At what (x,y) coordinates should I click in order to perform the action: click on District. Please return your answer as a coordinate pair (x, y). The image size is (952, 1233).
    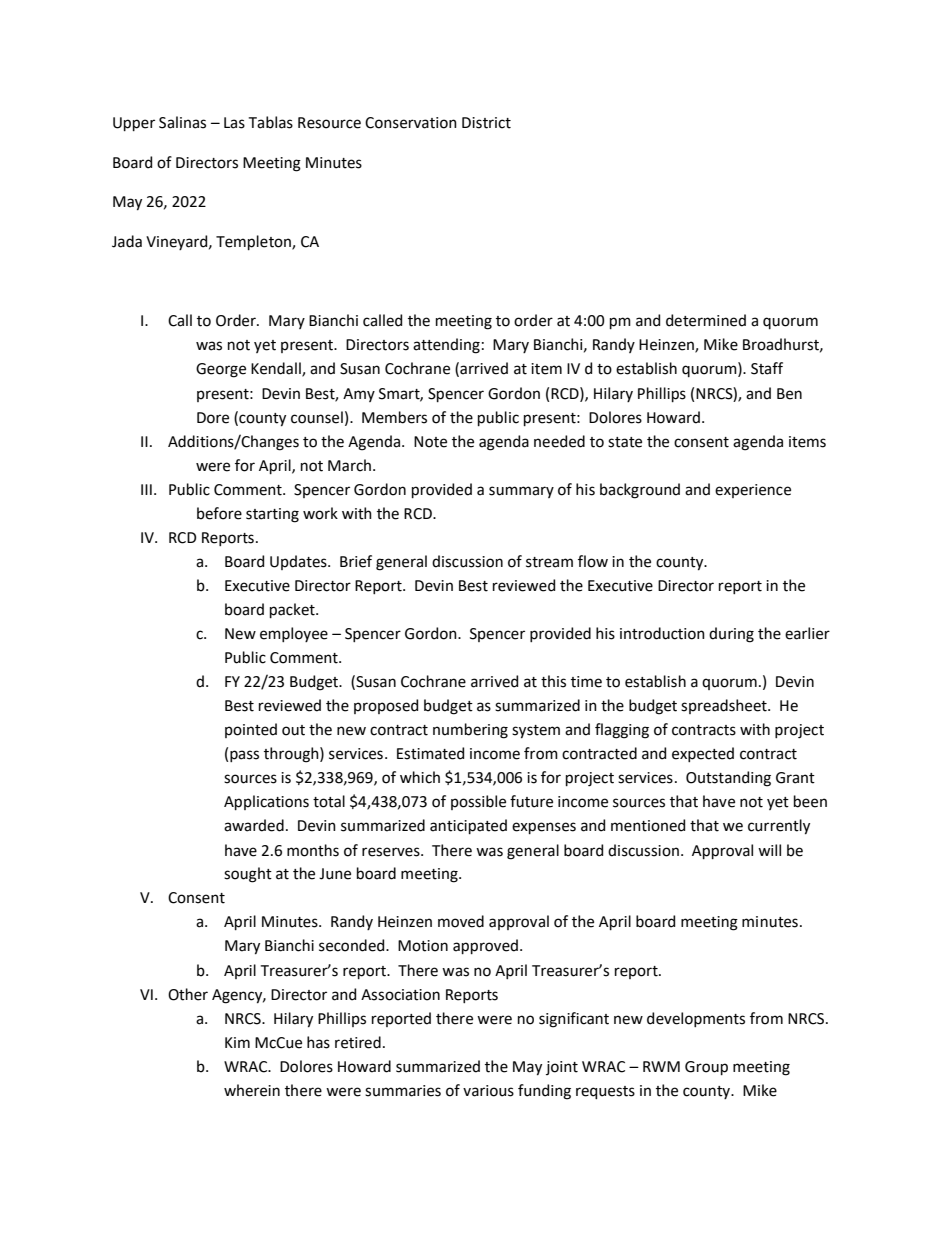
    Looking at the image, I should click on (486, 123).
